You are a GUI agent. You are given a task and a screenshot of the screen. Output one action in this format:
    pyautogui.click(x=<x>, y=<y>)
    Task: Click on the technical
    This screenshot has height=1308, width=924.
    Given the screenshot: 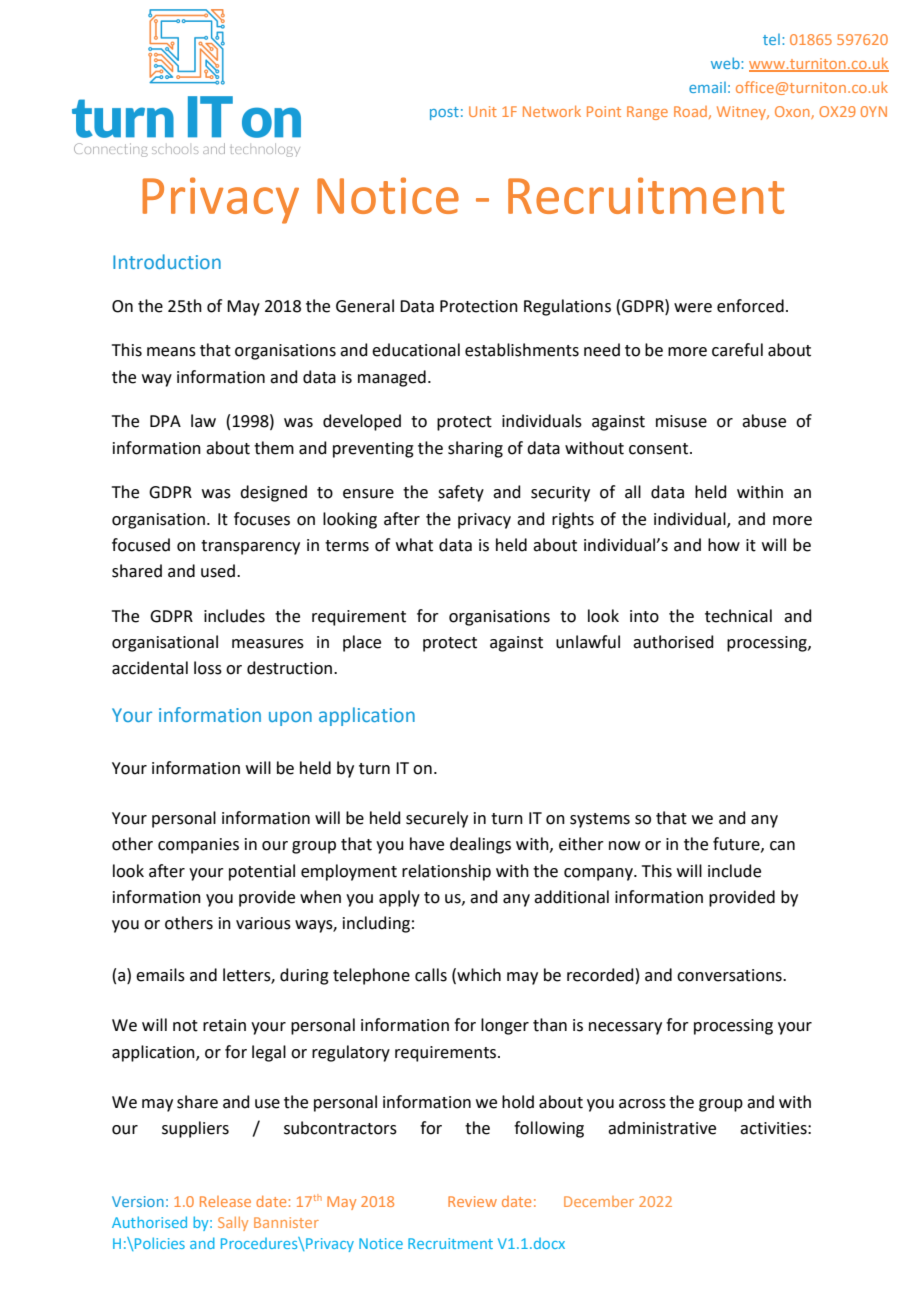 What is the action you would take?
    pyautogui.click(x=738, y=616)
